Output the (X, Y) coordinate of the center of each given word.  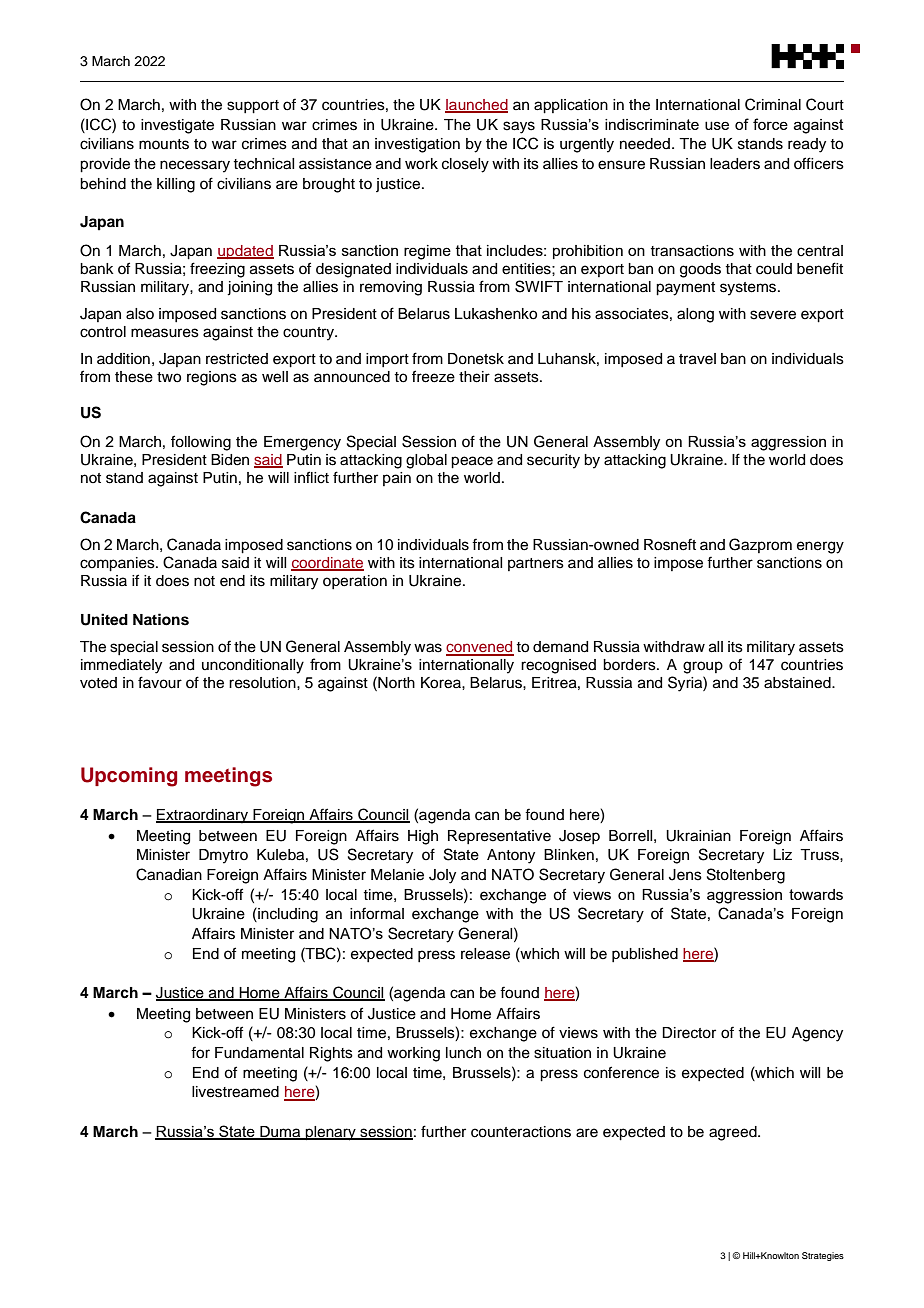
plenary (331, 1133)
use (717, 125)
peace (472, 462)
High (423, 837)
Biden (230, 460)
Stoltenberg (746, 876)
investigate (177, 126)
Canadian (169, 874)
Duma (280, 1132)
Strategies (823, 1256)
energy (820, 547)
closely (465, 165)
